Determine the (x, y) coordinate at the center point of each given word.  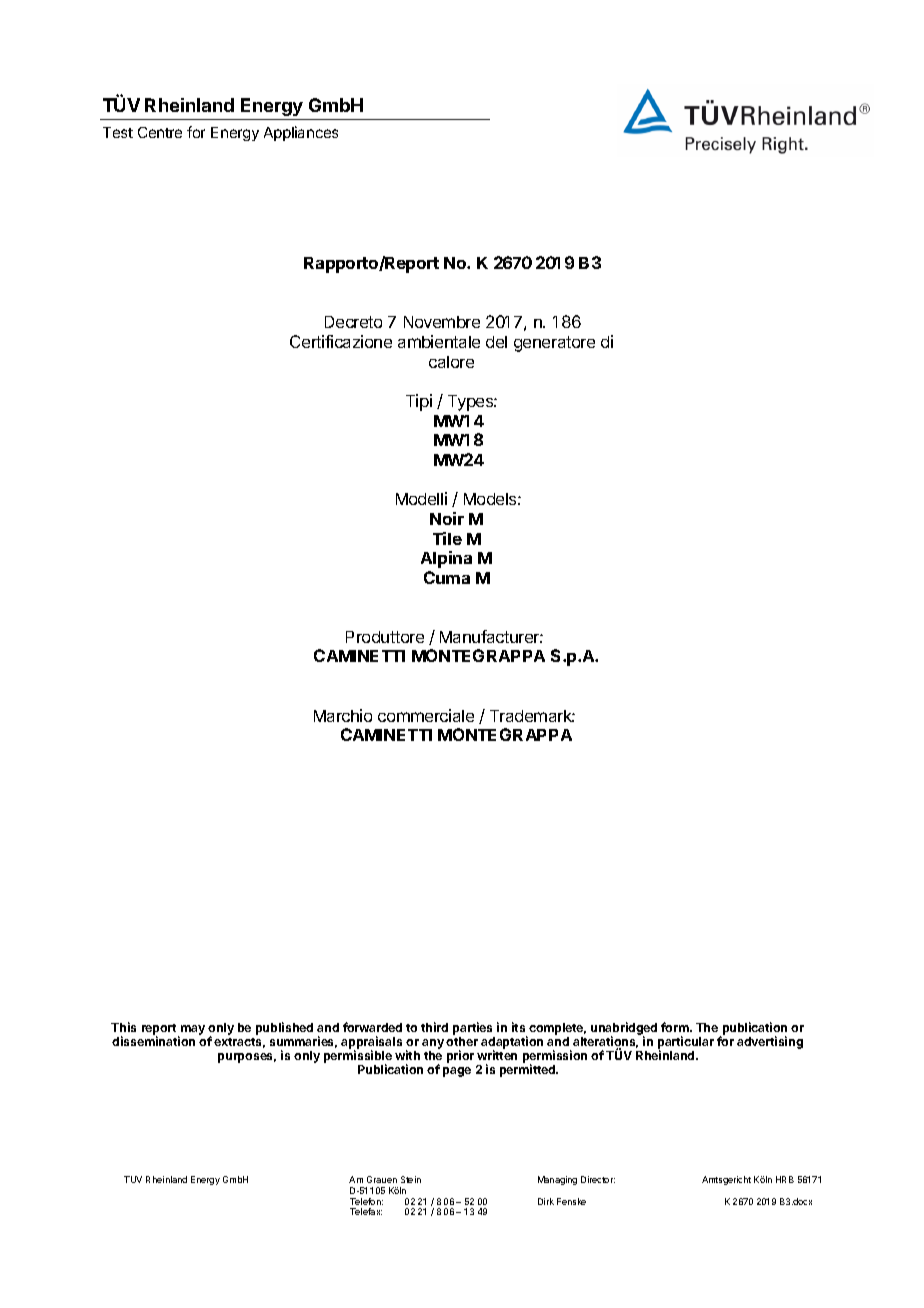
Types (471, 403)
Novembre (442, 322)
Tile (447, 538)
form (676, 1027)
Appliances (301, 133)
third (434, 1027)
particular (686, 1043)
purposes (247, 1058)
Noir (447, 518)
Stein (411, 1179)
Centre (160, 132)
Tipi (419, 402)
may (193, 1030)
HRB (785, 1179)
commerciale (426, 715)
